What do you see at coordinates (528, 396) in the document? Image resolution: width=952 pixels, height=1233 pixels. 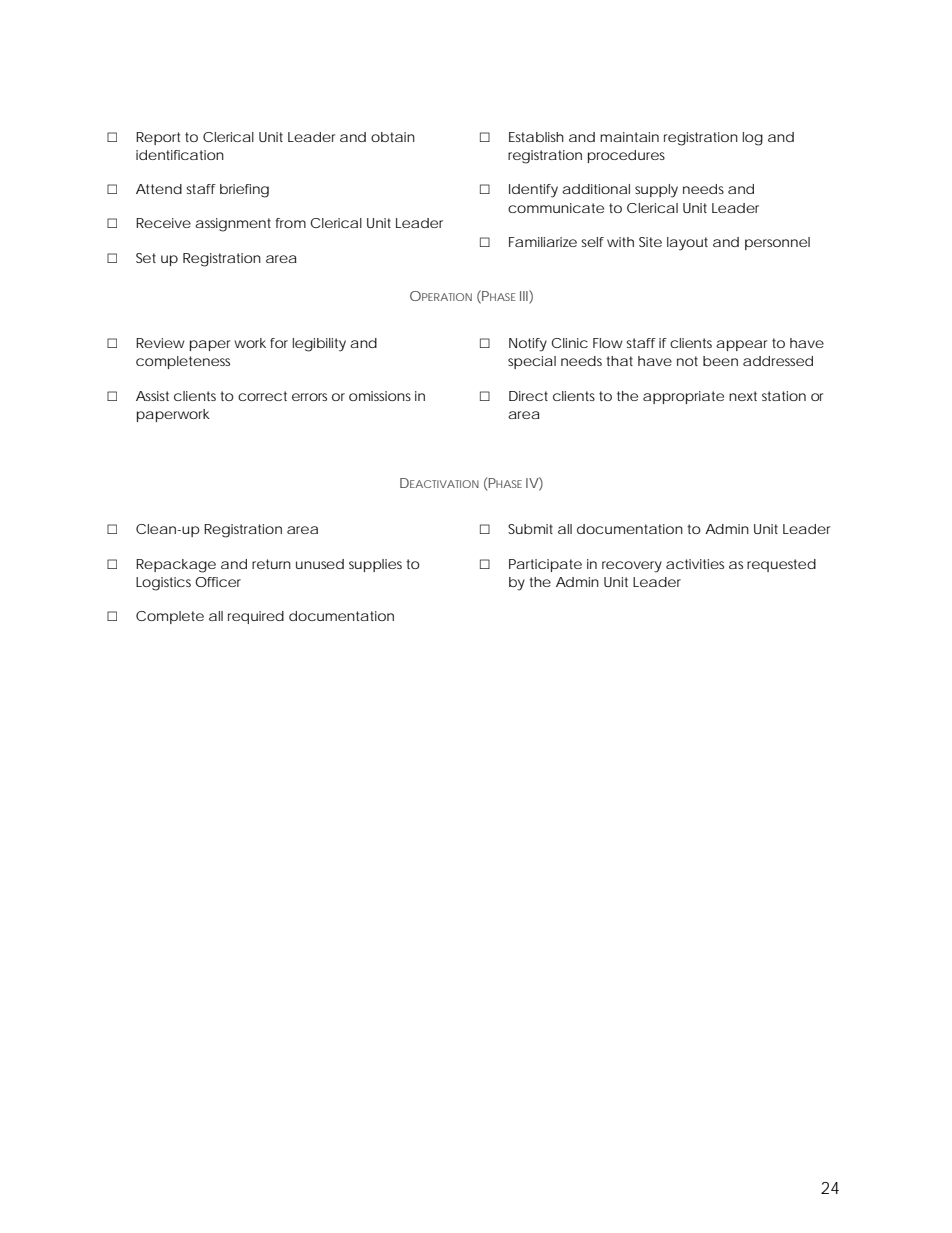 I see `Direct` at bounding box center [528, 396].
